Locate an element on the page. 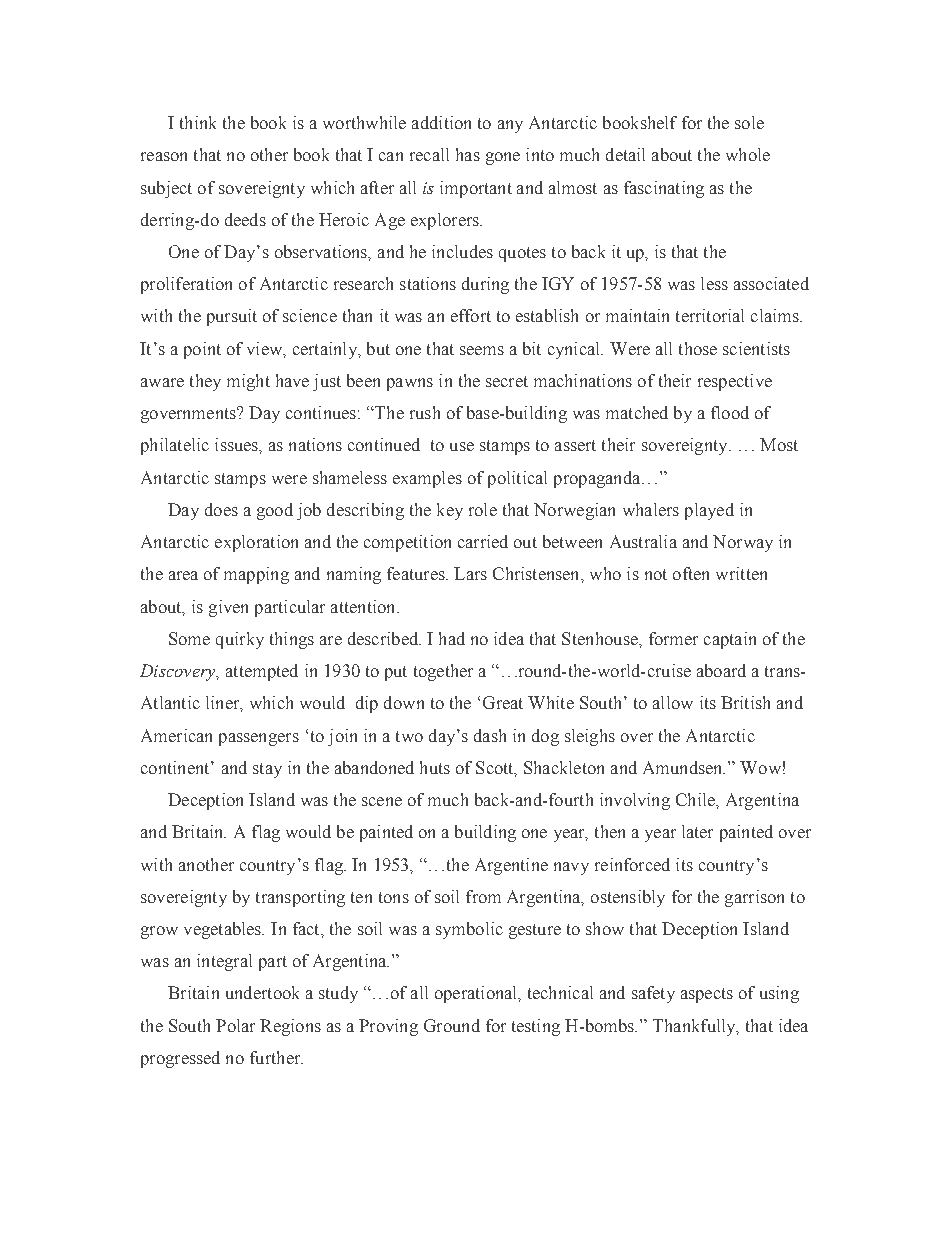 The image size is (952, 1233). Amundsen is located at coordinates (684, 767).
